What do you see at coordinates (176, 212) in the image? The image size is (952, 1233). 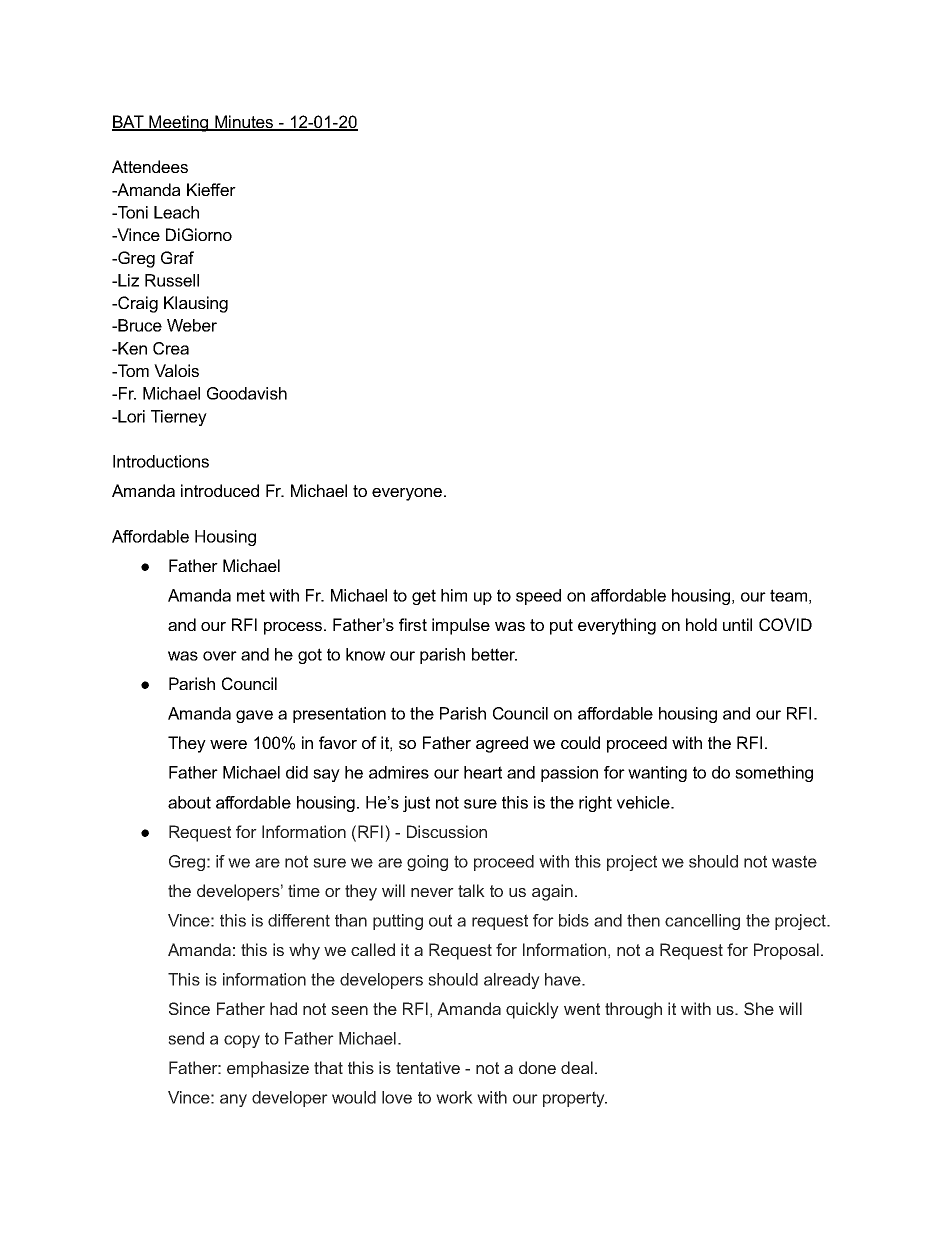 I see `Leach` at bounding box center [176, 212].
